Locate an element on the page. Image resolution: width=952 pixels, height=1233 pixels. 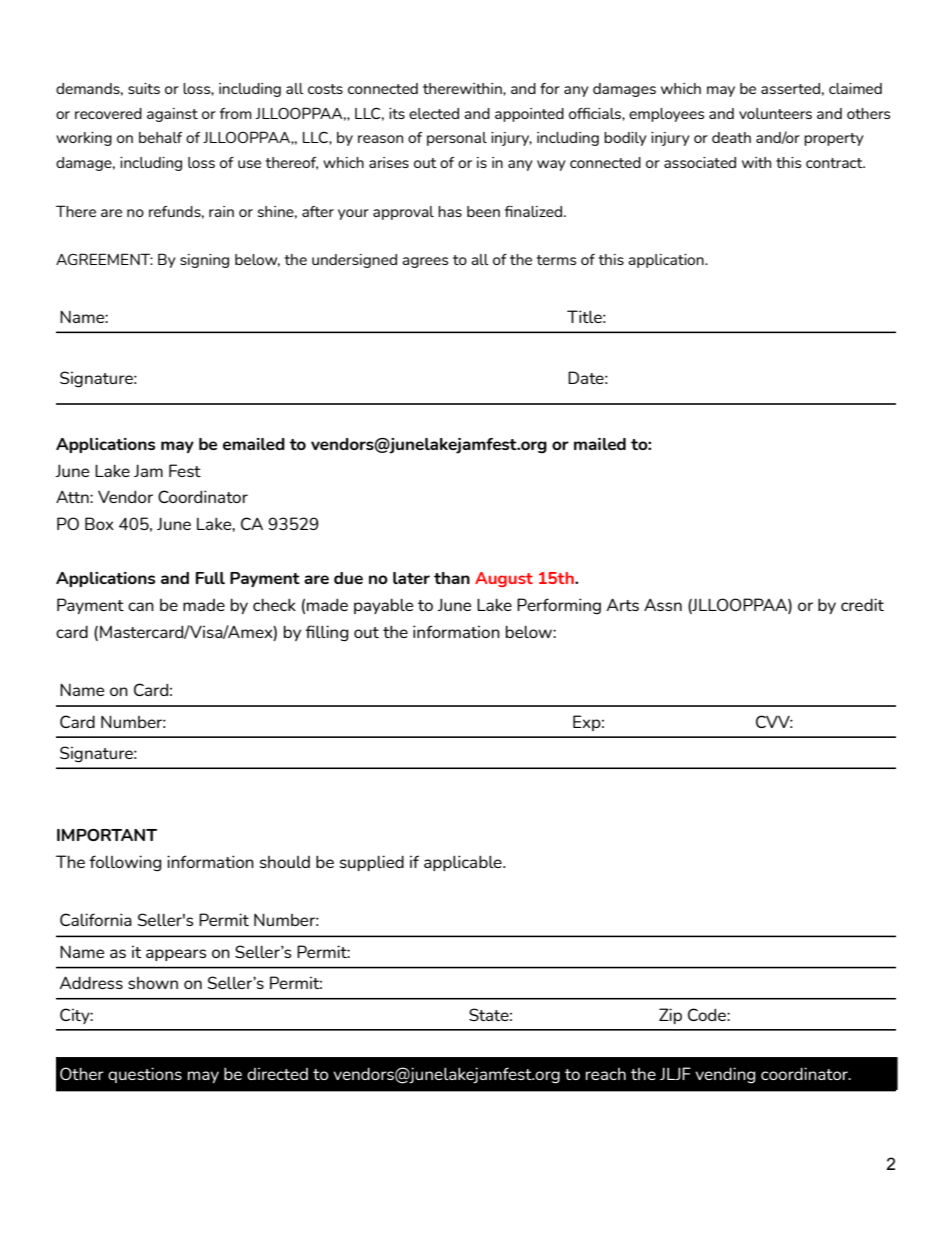
Box is located at coordinates (99, 523).
